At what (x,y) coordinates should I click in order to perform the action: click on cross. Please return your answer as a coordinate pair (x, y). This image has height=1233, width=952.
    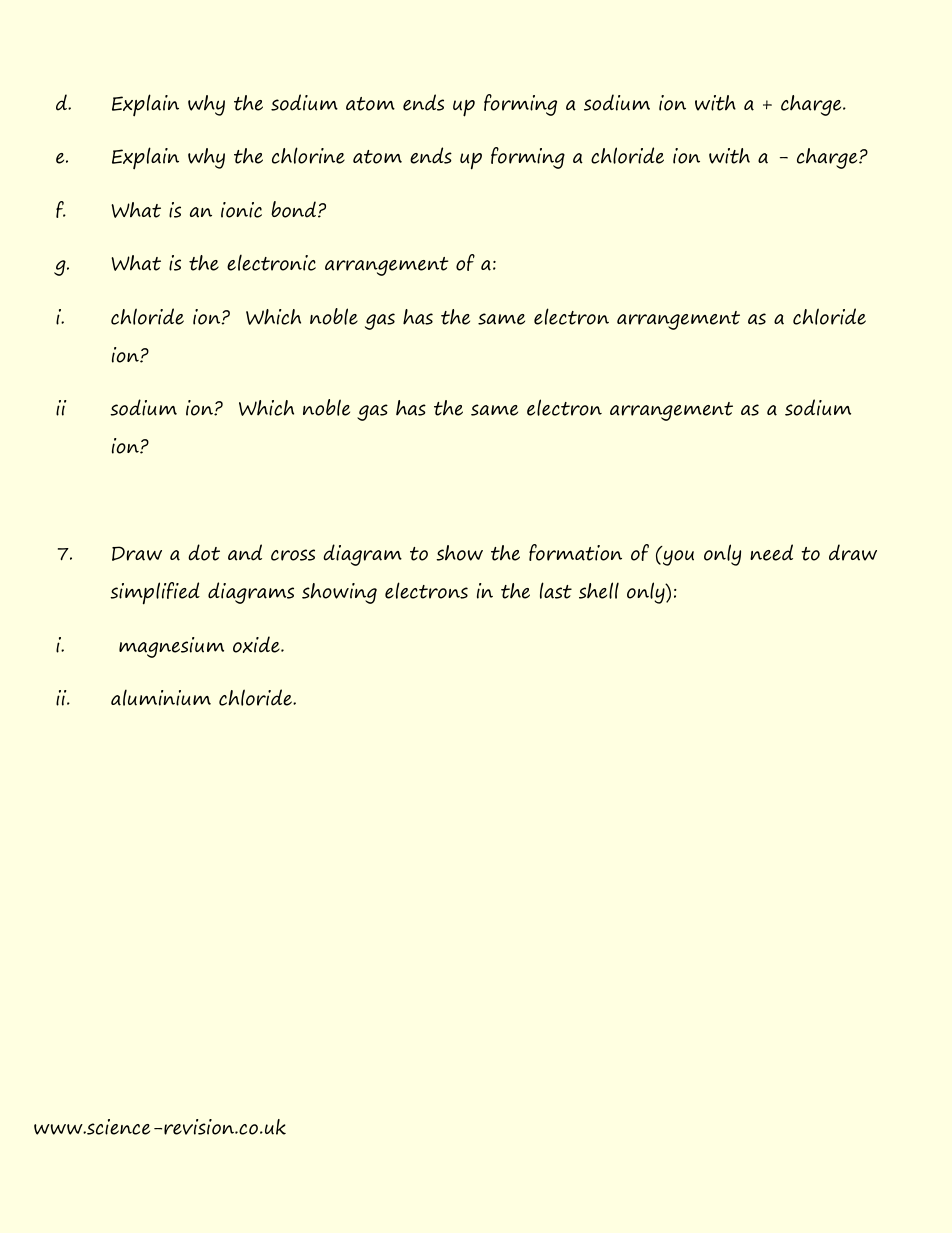
    Looking at the image, I should click on (293, 555).
